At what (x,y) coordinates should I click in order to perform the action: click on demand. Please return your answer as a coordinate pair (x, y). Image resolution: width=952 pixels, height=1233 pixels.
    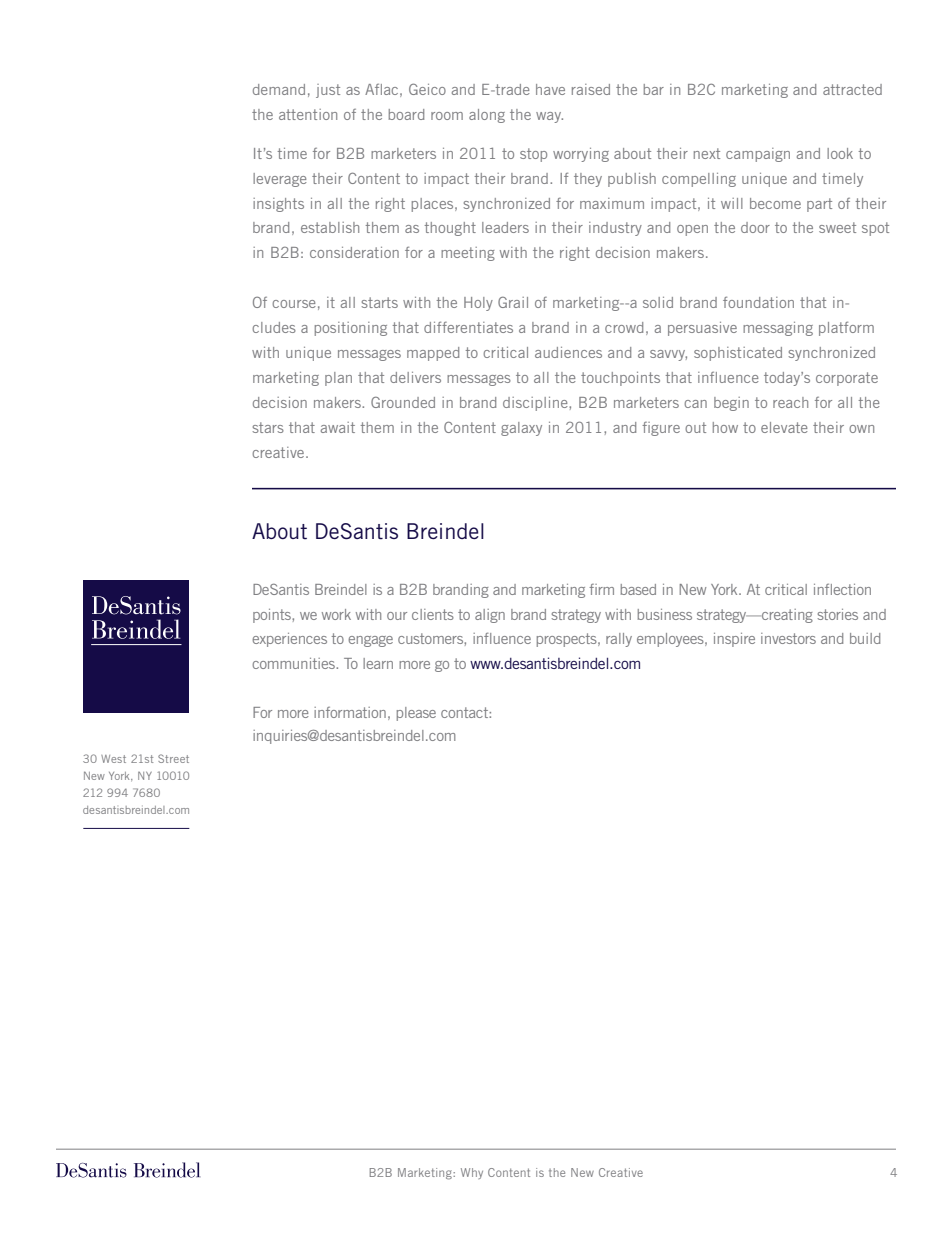
    Looking at the image, I should click on (279, 89).
